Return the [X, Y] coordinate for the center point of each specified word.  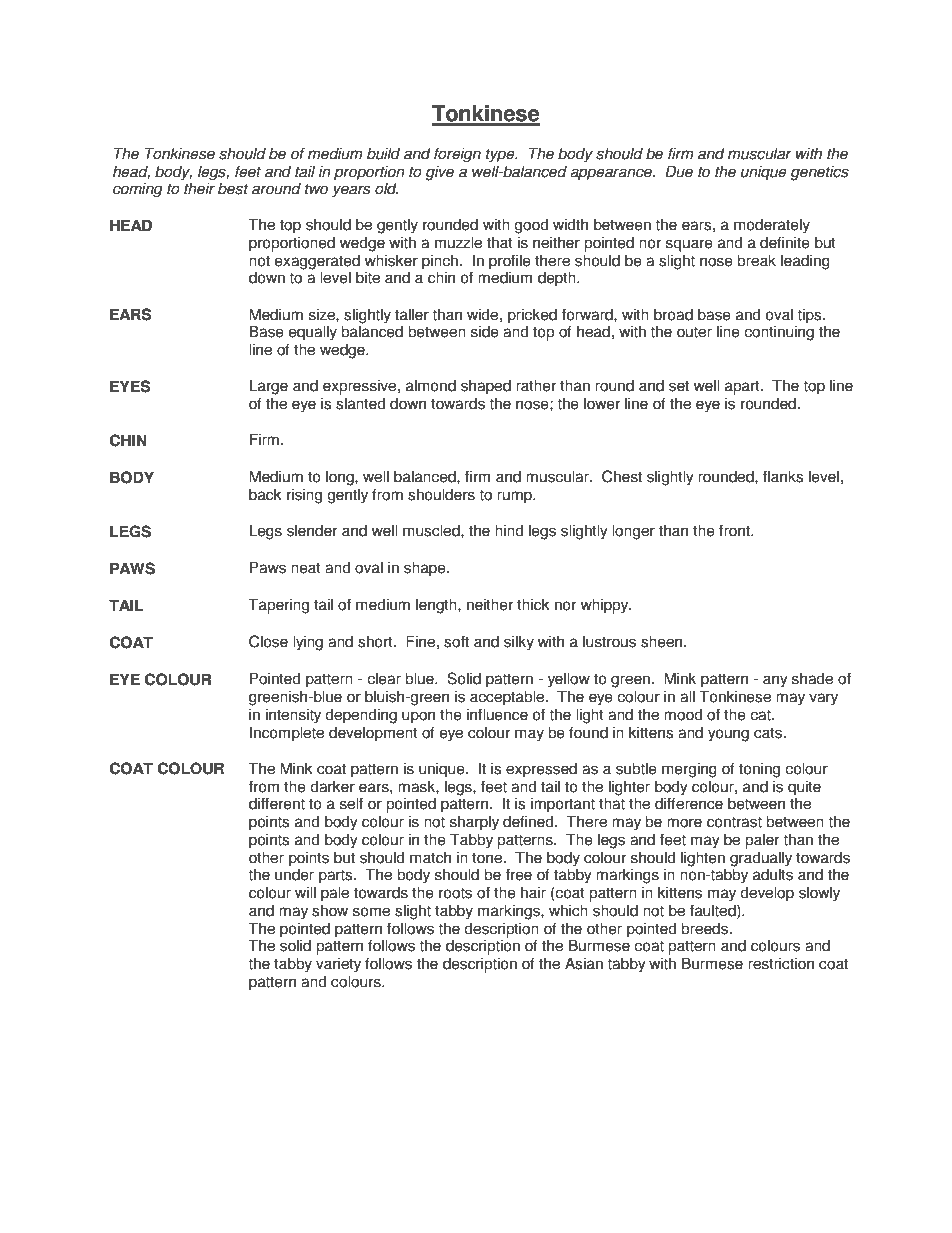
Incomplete [287, 734]
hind [509, 530]
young [728, 735]
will [305, 892]
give [439, 173]
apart [743, 387]
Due [679, 171]
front [736, 530]
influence [497, 714]
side [485, 331]
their [199, 188]
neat [306, 568]
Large [268, 387]
